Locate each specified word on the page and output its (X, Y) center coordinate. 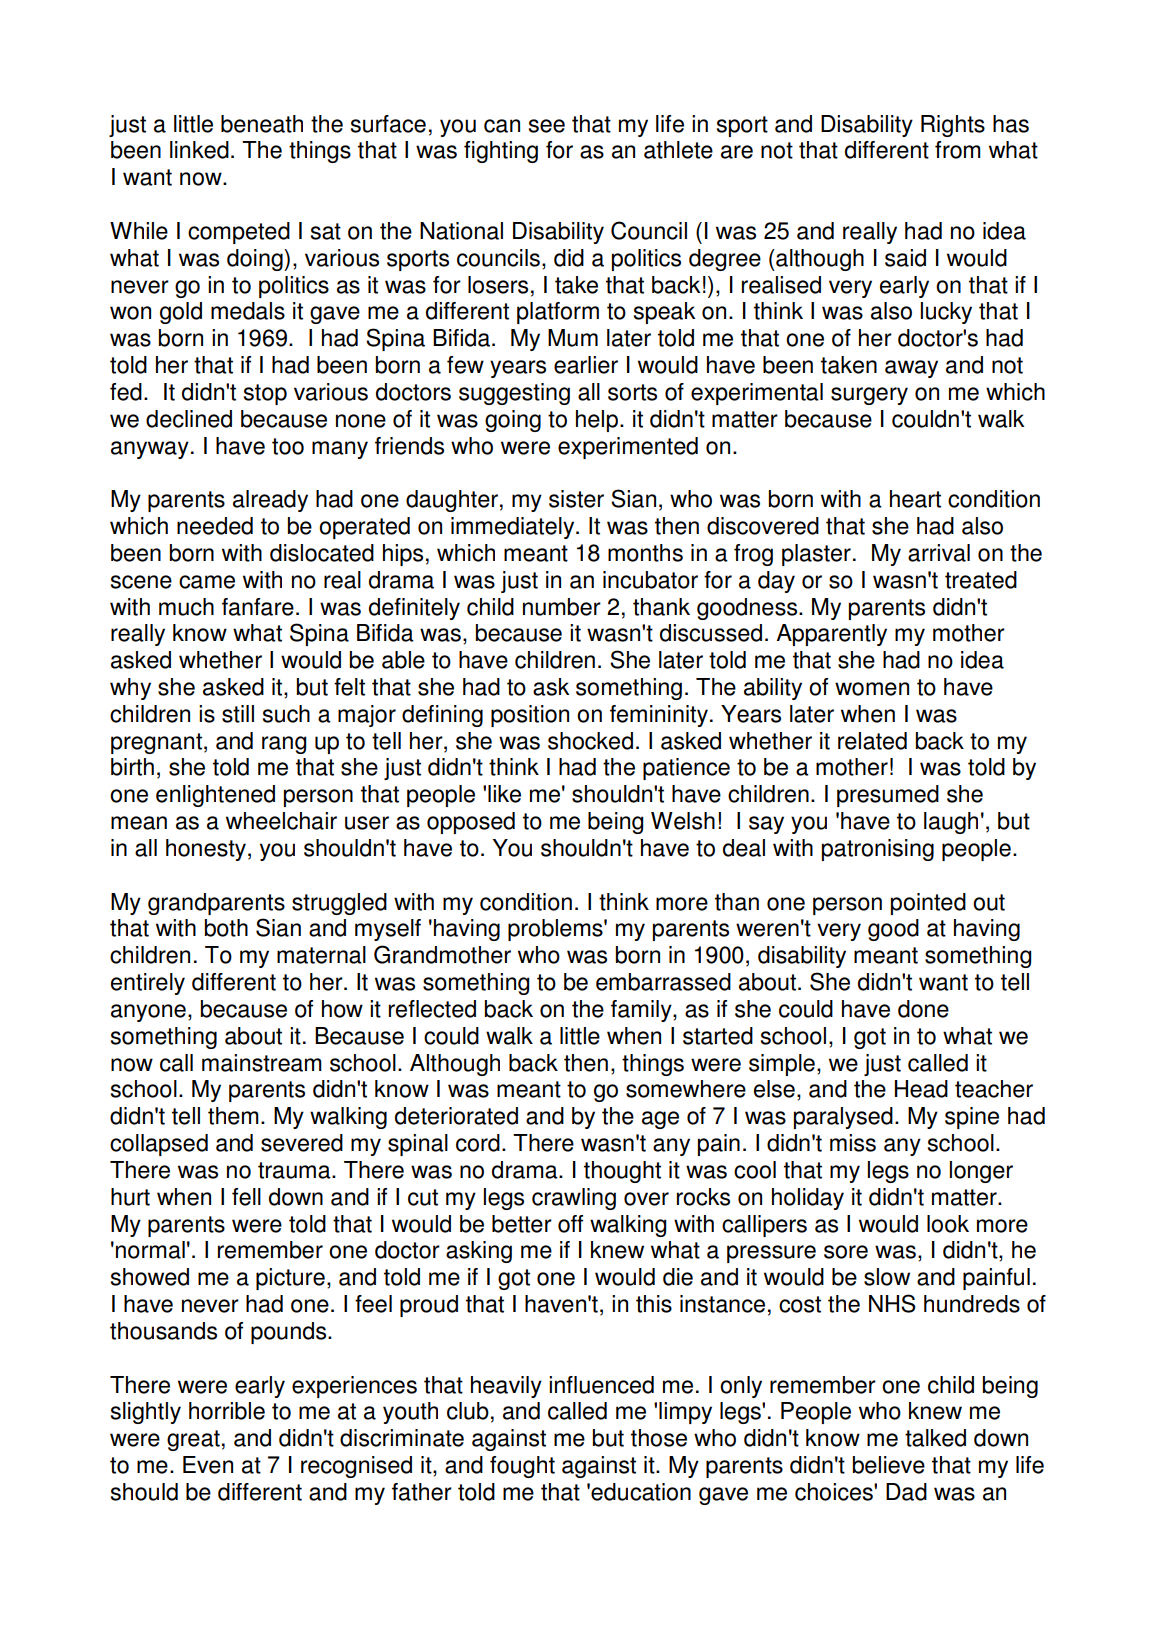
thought (622, 1172)
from (958, 150)
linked (199, 150)
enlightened (215, 796)
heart (915, 499)
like (504, 794)
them (233, 1116)
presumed (888, 796)
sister (576, 499)
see (547, 126)
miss (853, 1143)
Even (208, 1465)
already (270, 501)
